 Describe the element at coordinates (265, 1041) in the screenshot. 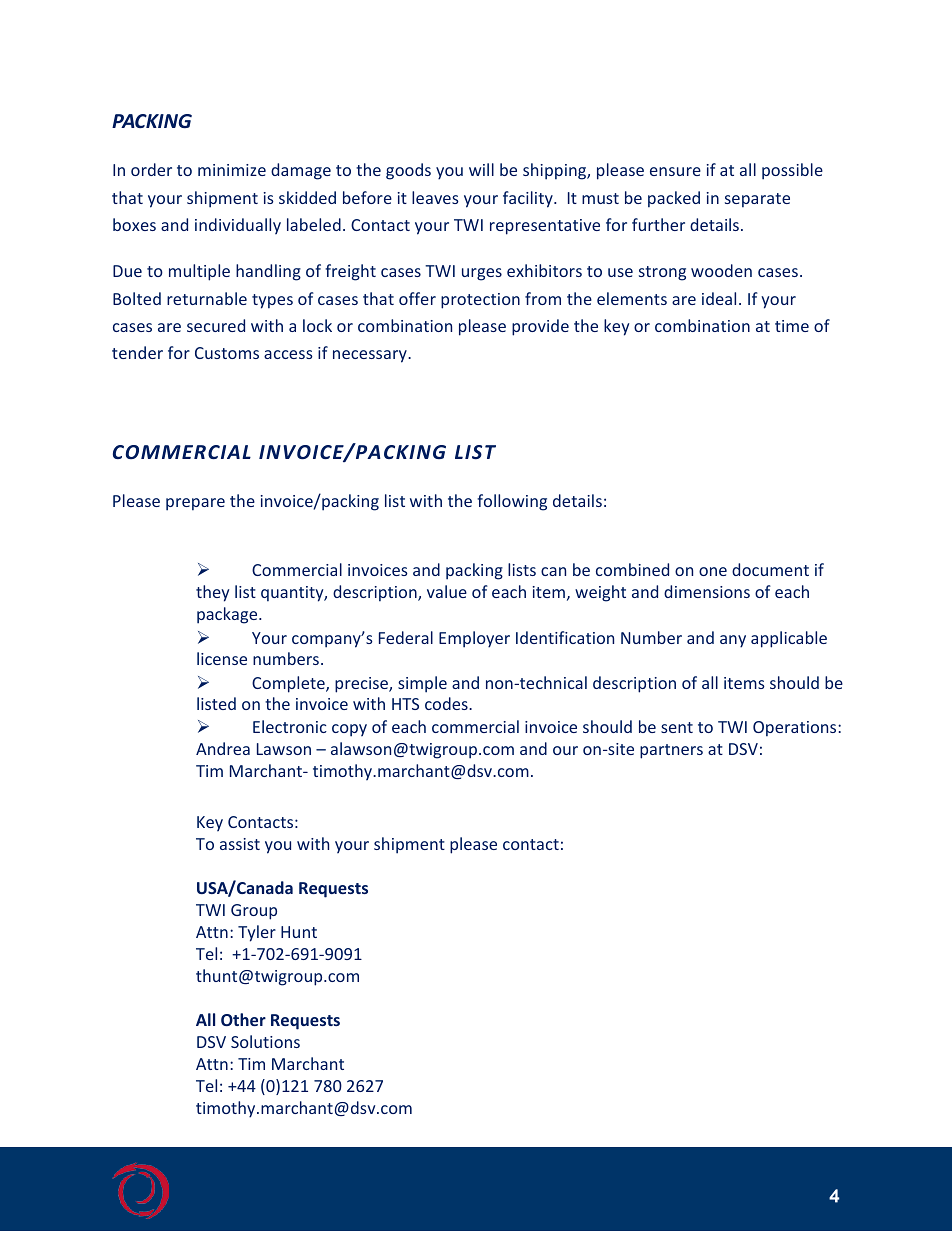

I see `Solutions` at that location.
